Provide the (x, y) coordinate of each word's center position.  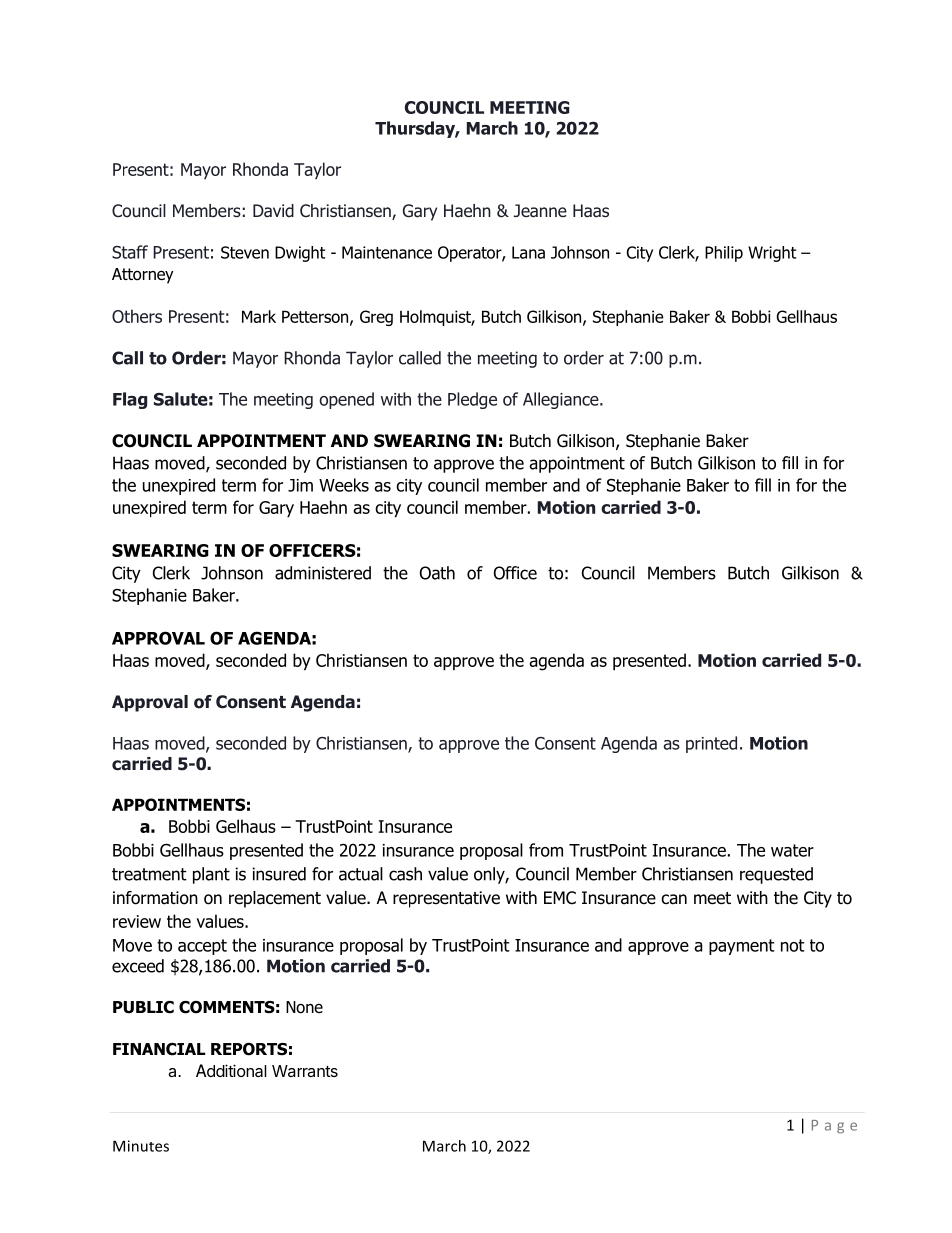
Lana (528, 252)
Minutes (141, 1146)
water (792, 850)
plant (211, 875)
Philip (724, 254)
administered (323, 573)
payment (742, 947)
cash (405, 874)
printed (711, 744)
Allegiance (562, 400)
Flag (130, 400)
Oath (437, 573)
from (546, 850)
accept (202, 947)
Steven (245, 252)
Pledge (472, 400)
